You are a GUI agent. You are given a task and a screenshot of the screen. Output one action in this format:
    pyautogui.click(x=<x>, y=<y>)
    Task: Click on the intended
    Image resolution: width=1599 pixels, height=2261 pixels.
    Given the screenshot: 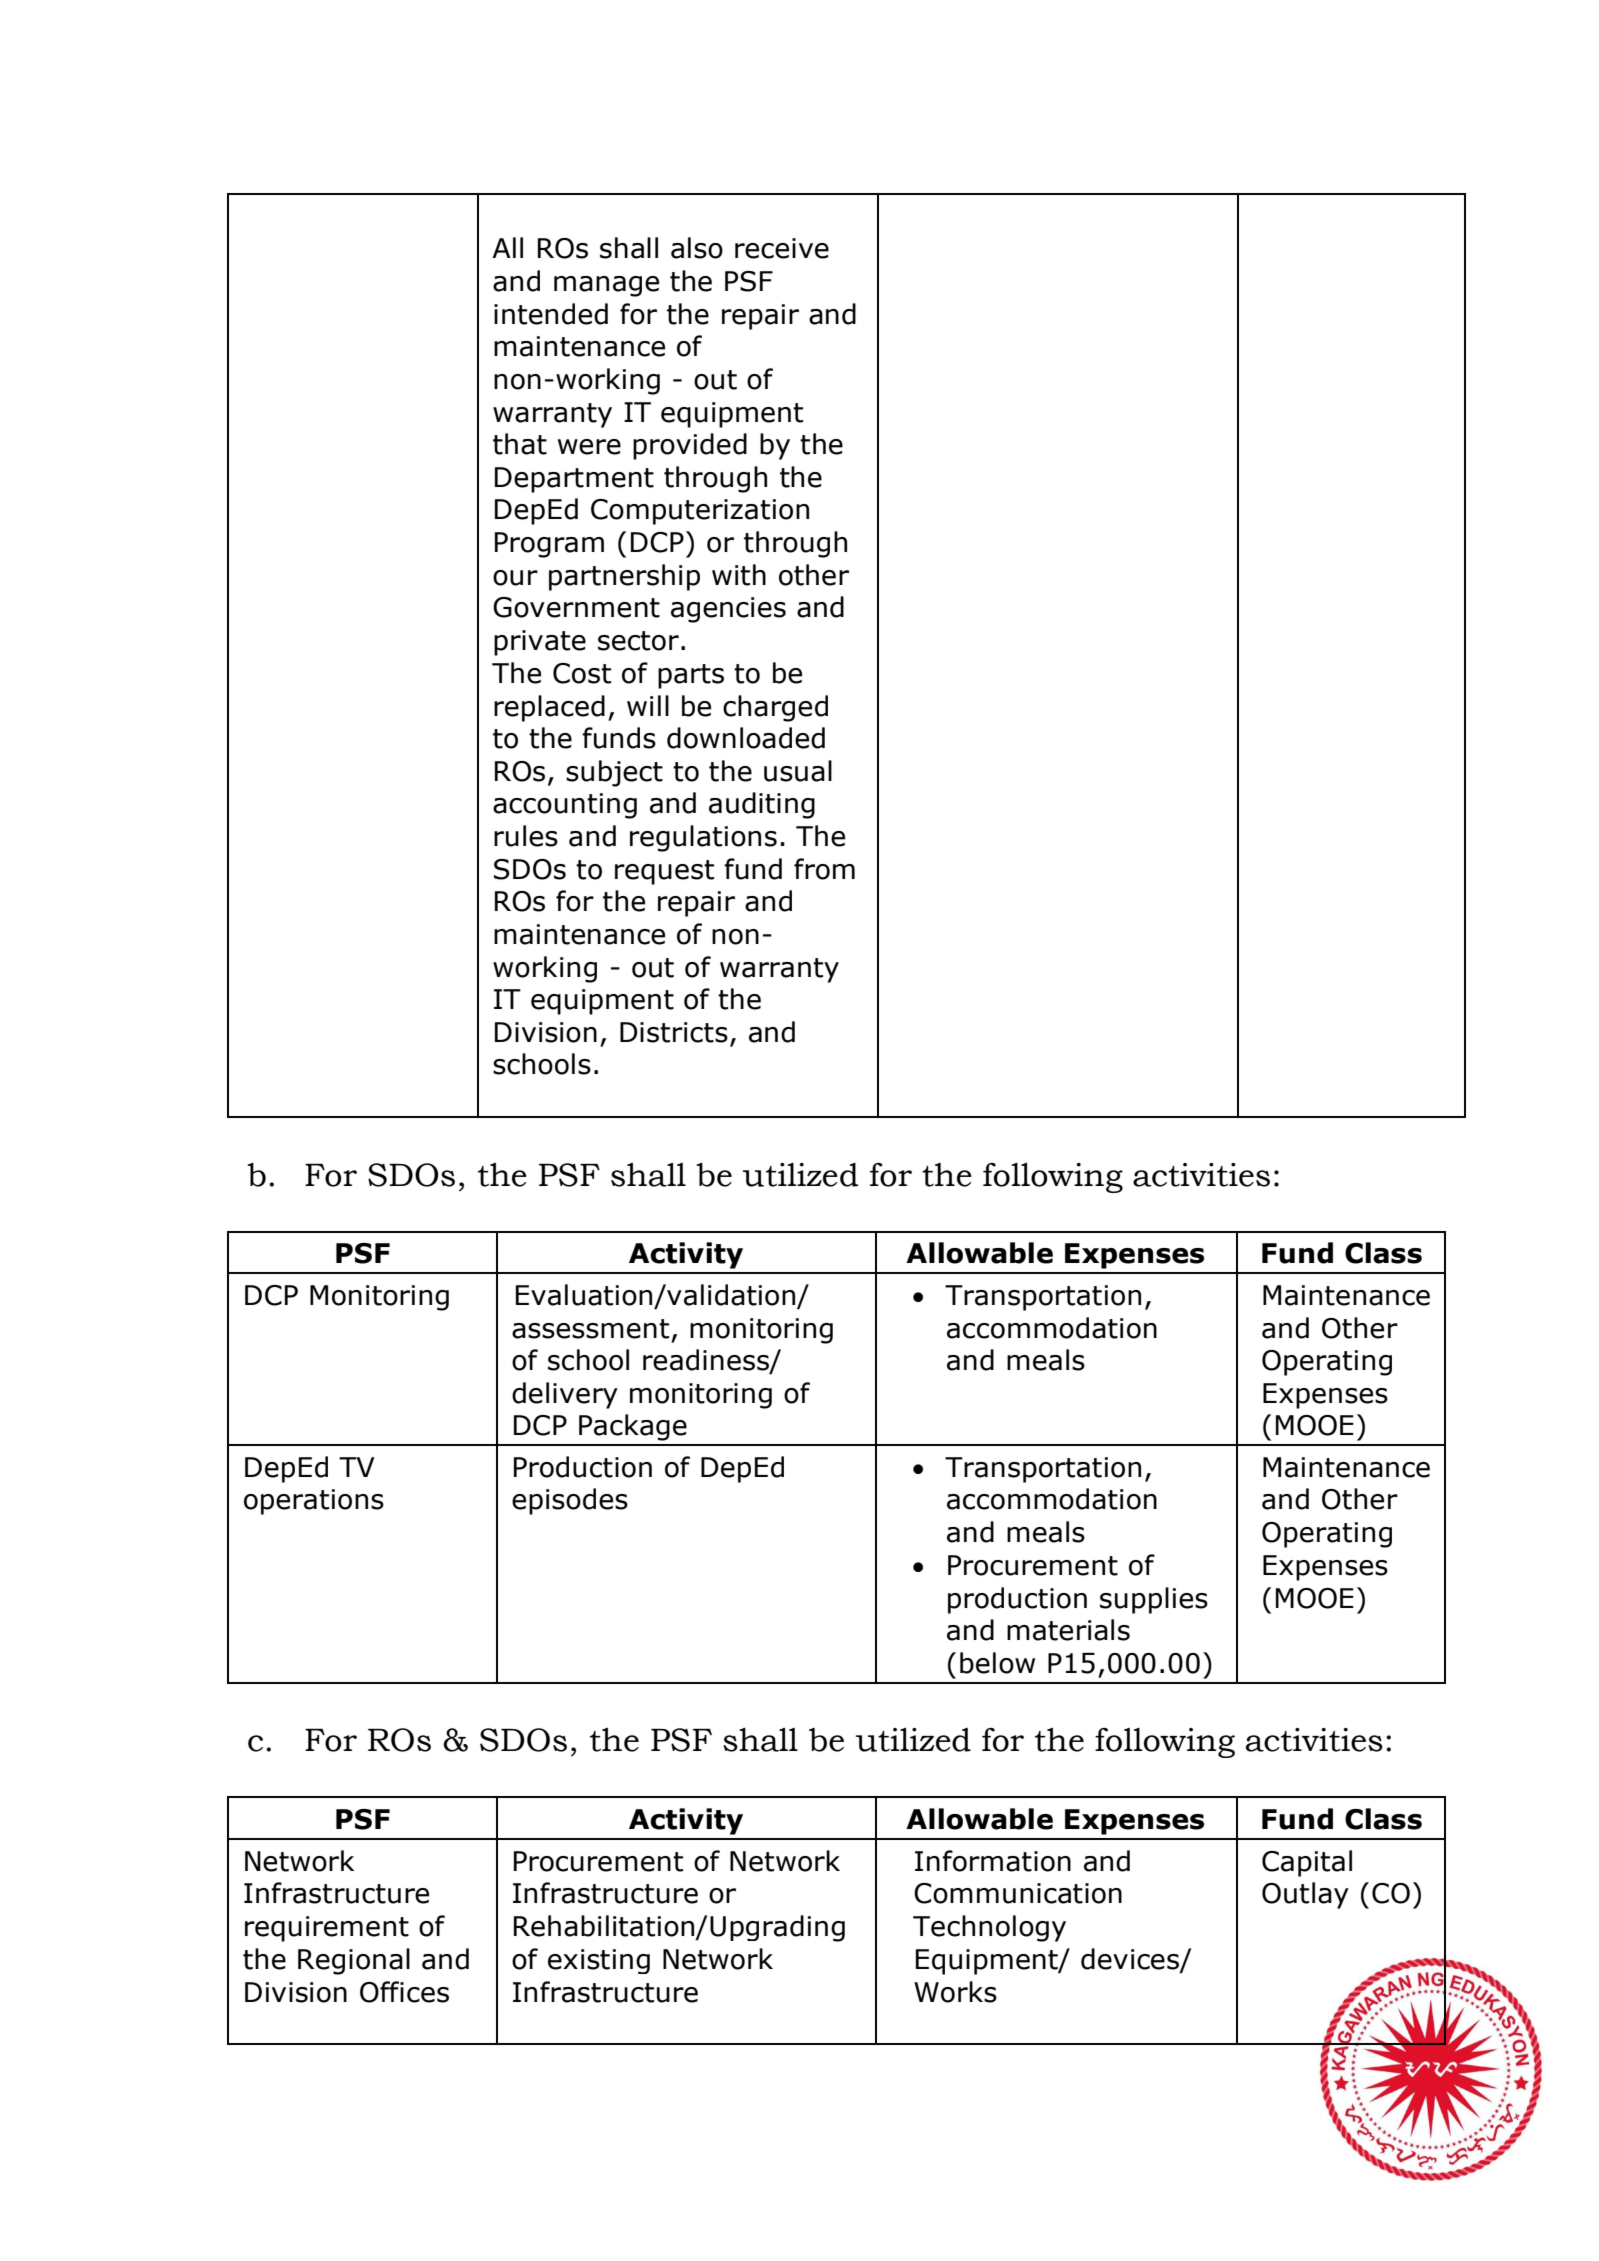 What is the action you would take?
    pyautogui.click(x=551, y=314)
